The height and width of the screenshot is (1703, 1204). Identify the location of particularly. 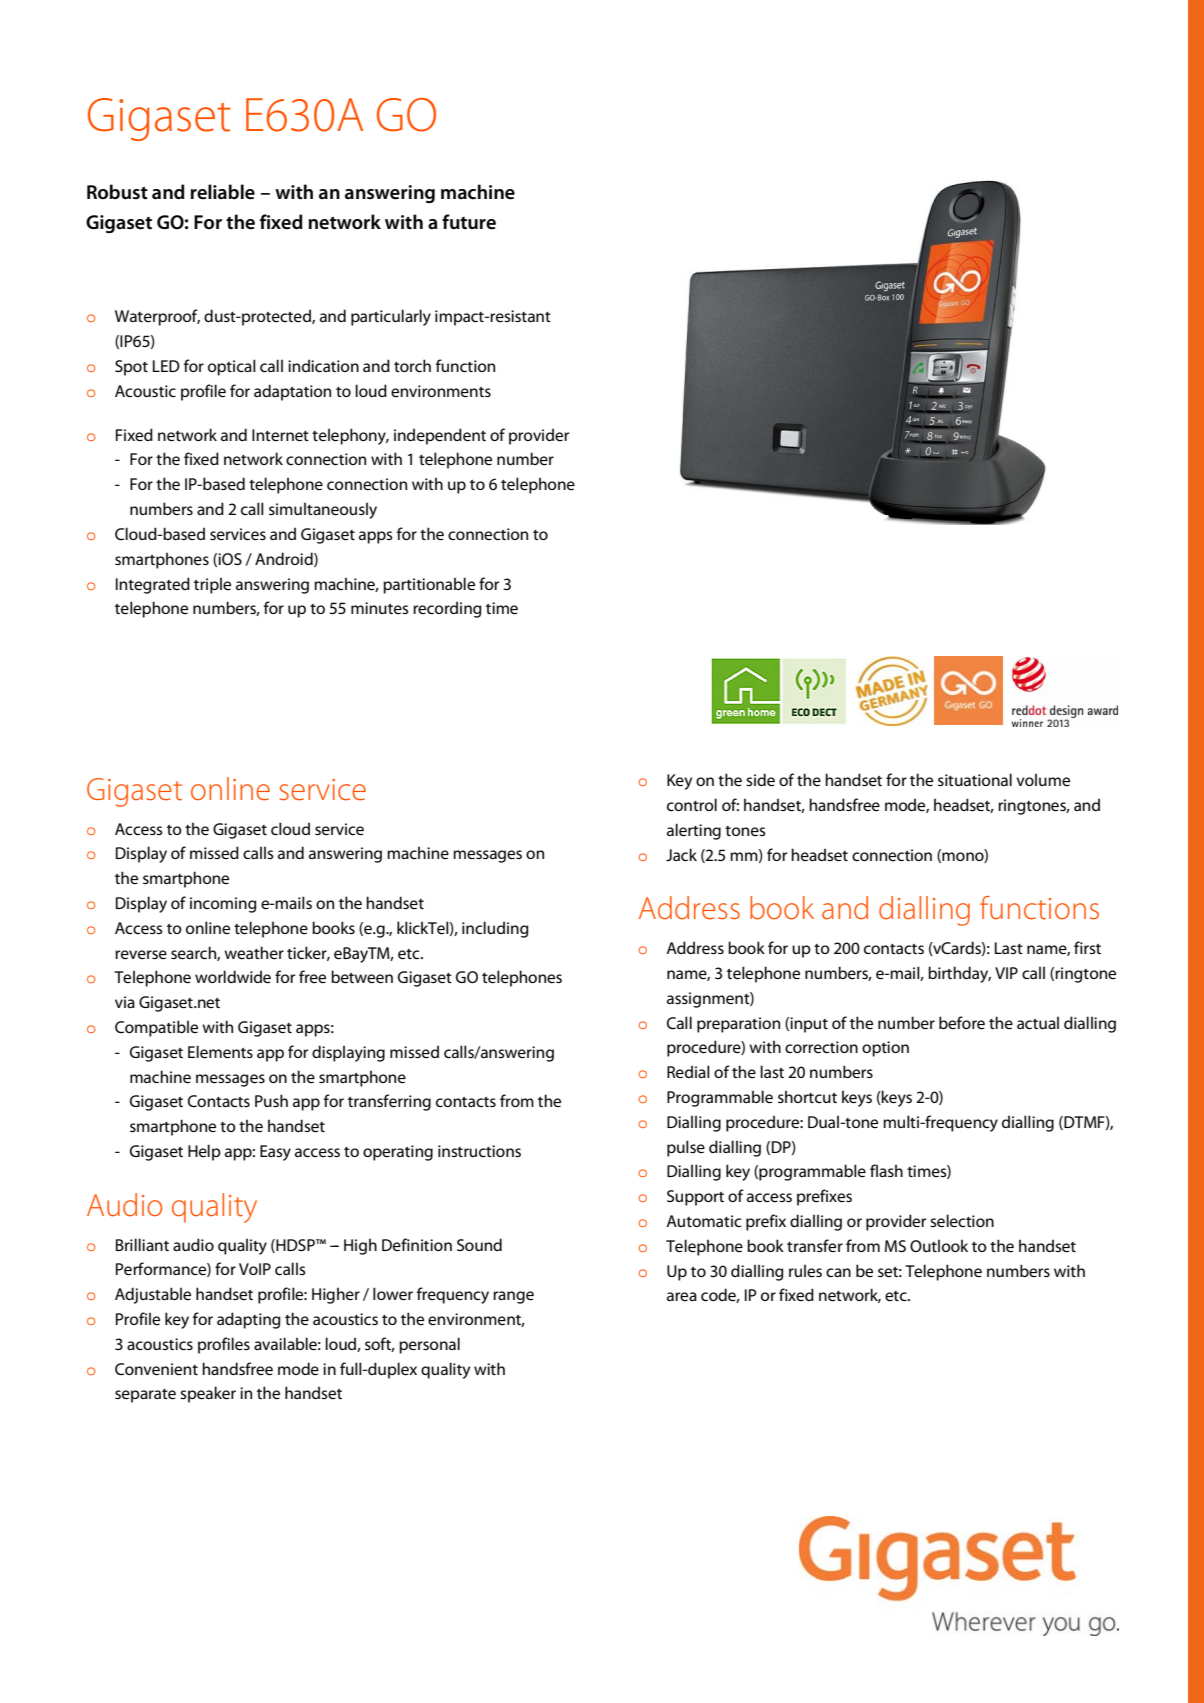
(391, 317).
